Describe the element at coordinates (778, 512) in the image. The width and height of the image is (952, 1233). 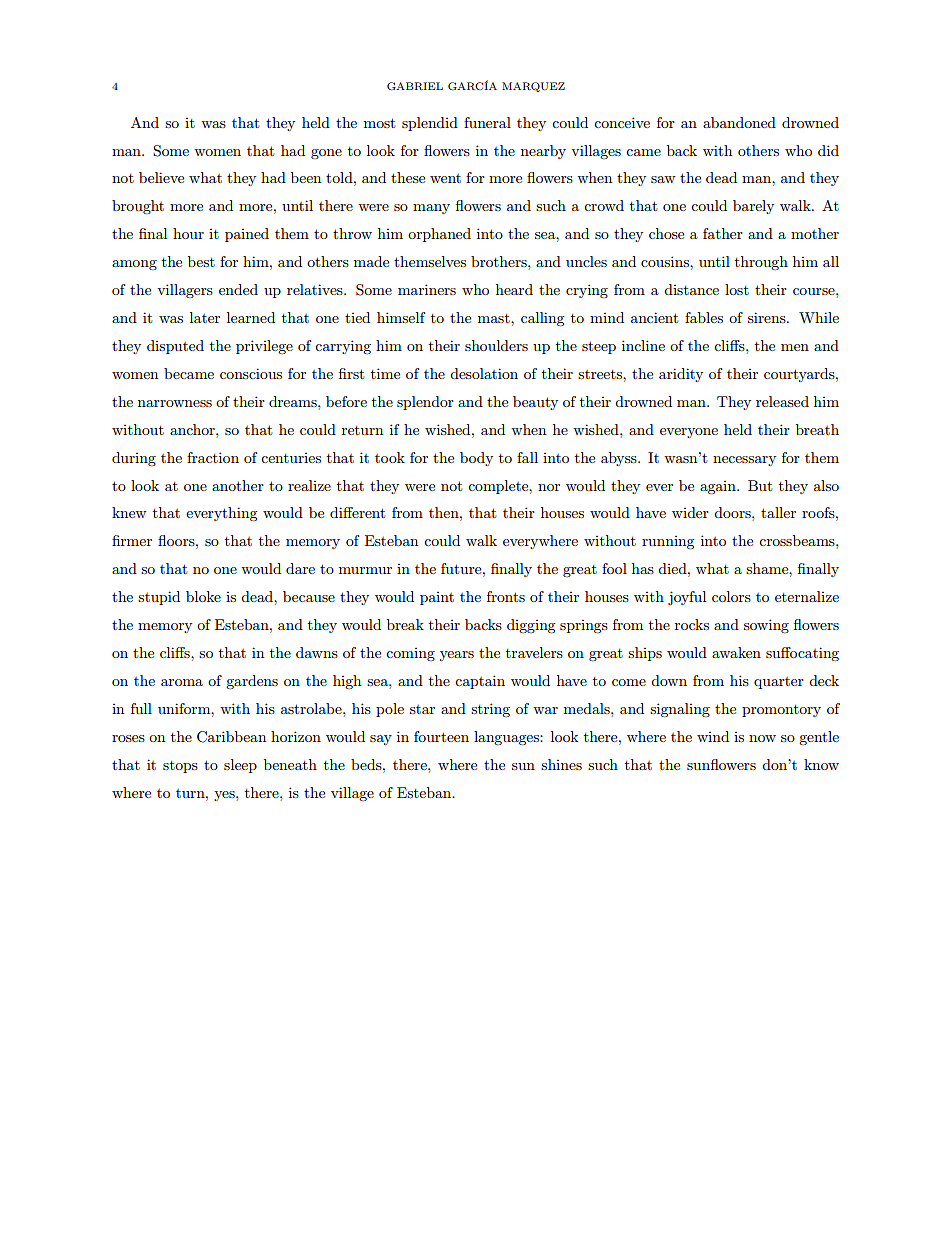
I see `taller` at that location.
